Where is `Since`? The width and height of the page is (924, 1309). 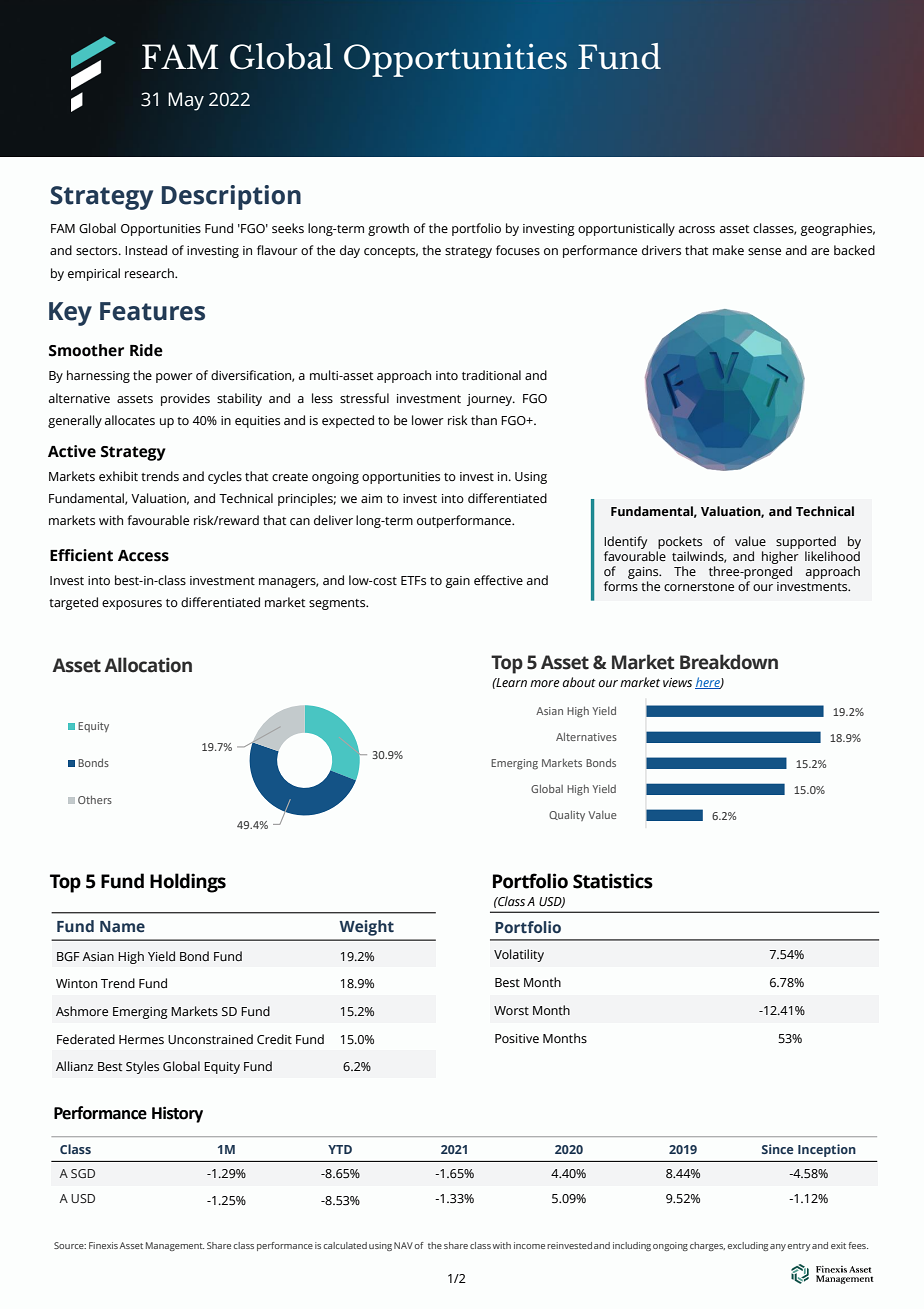
Since is located at coordinates (778, 1149).
